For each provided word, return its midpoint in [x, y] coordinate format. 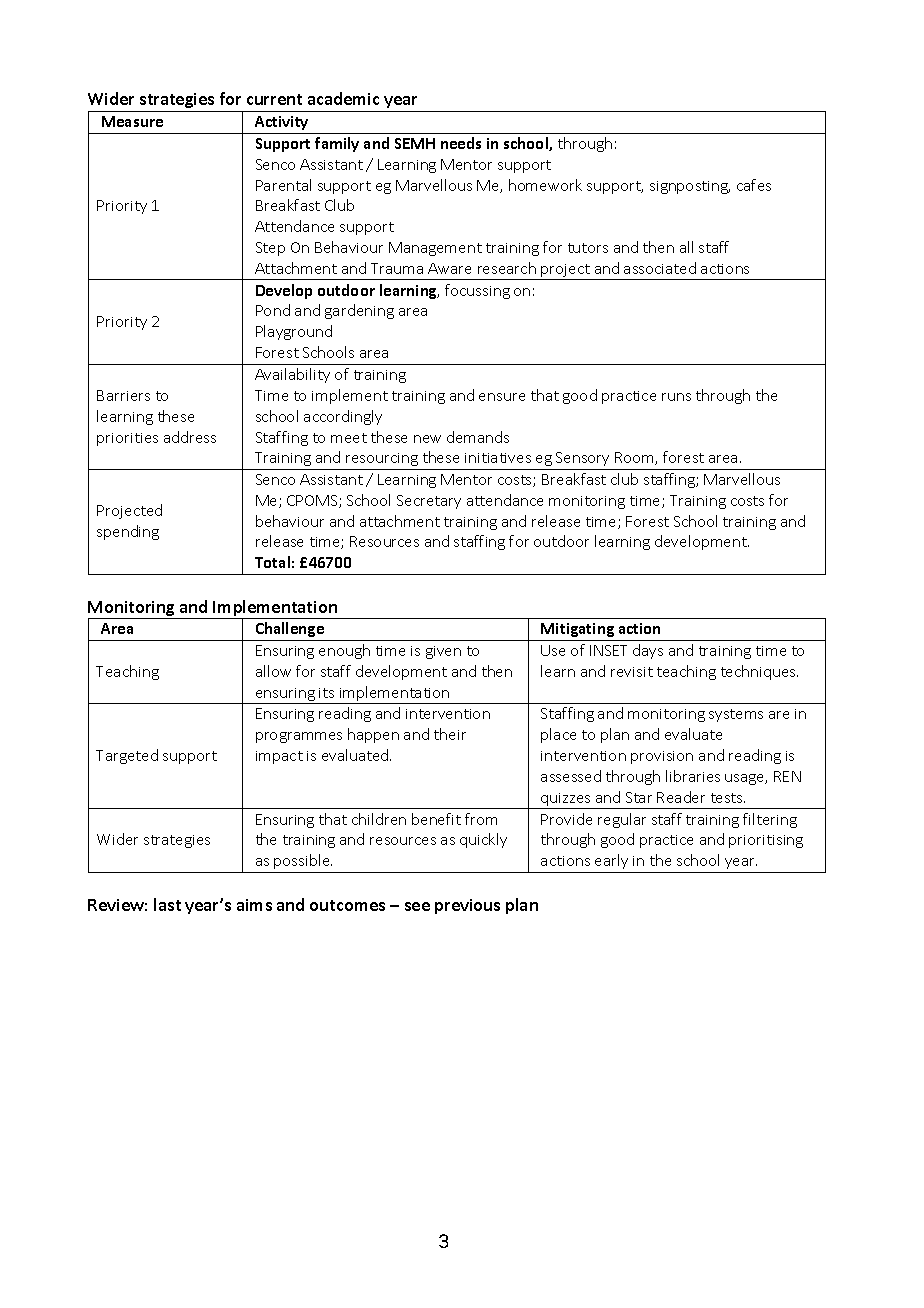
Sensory [582, 459]
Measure [132, 121]
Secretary [429, 502]
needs [461, 143]
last [167, 904]
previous [467, 906]
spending [128, 532]
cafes [754, 185]
